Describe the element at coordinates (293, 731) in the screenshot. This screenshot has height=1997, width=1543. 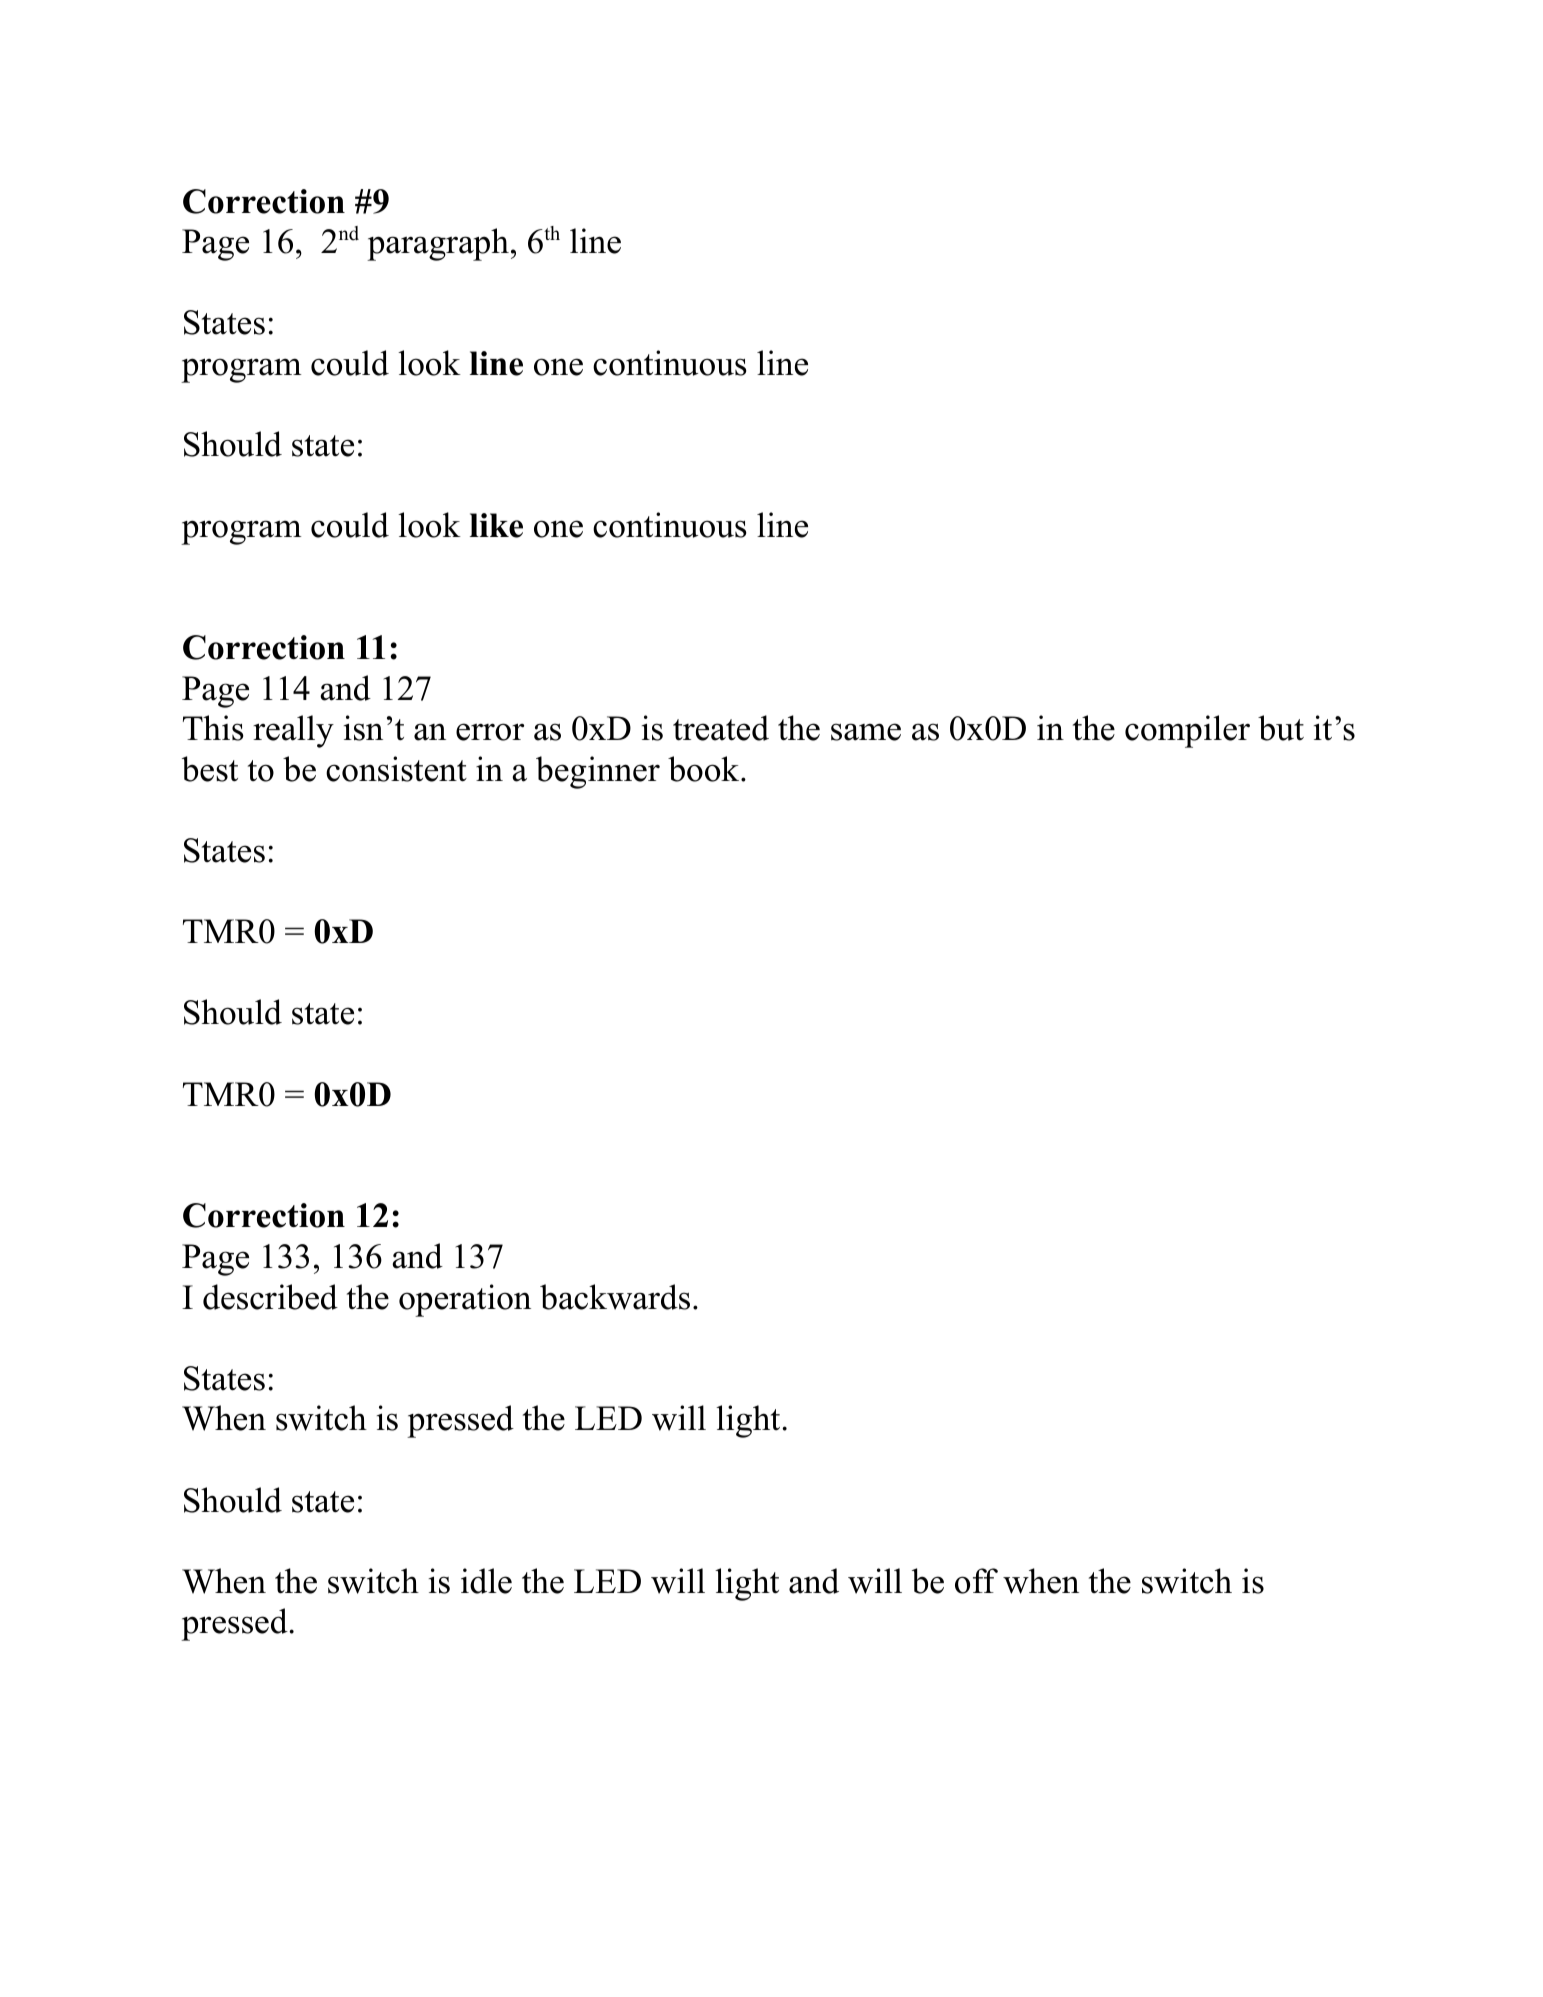
I see `really` at that location.
